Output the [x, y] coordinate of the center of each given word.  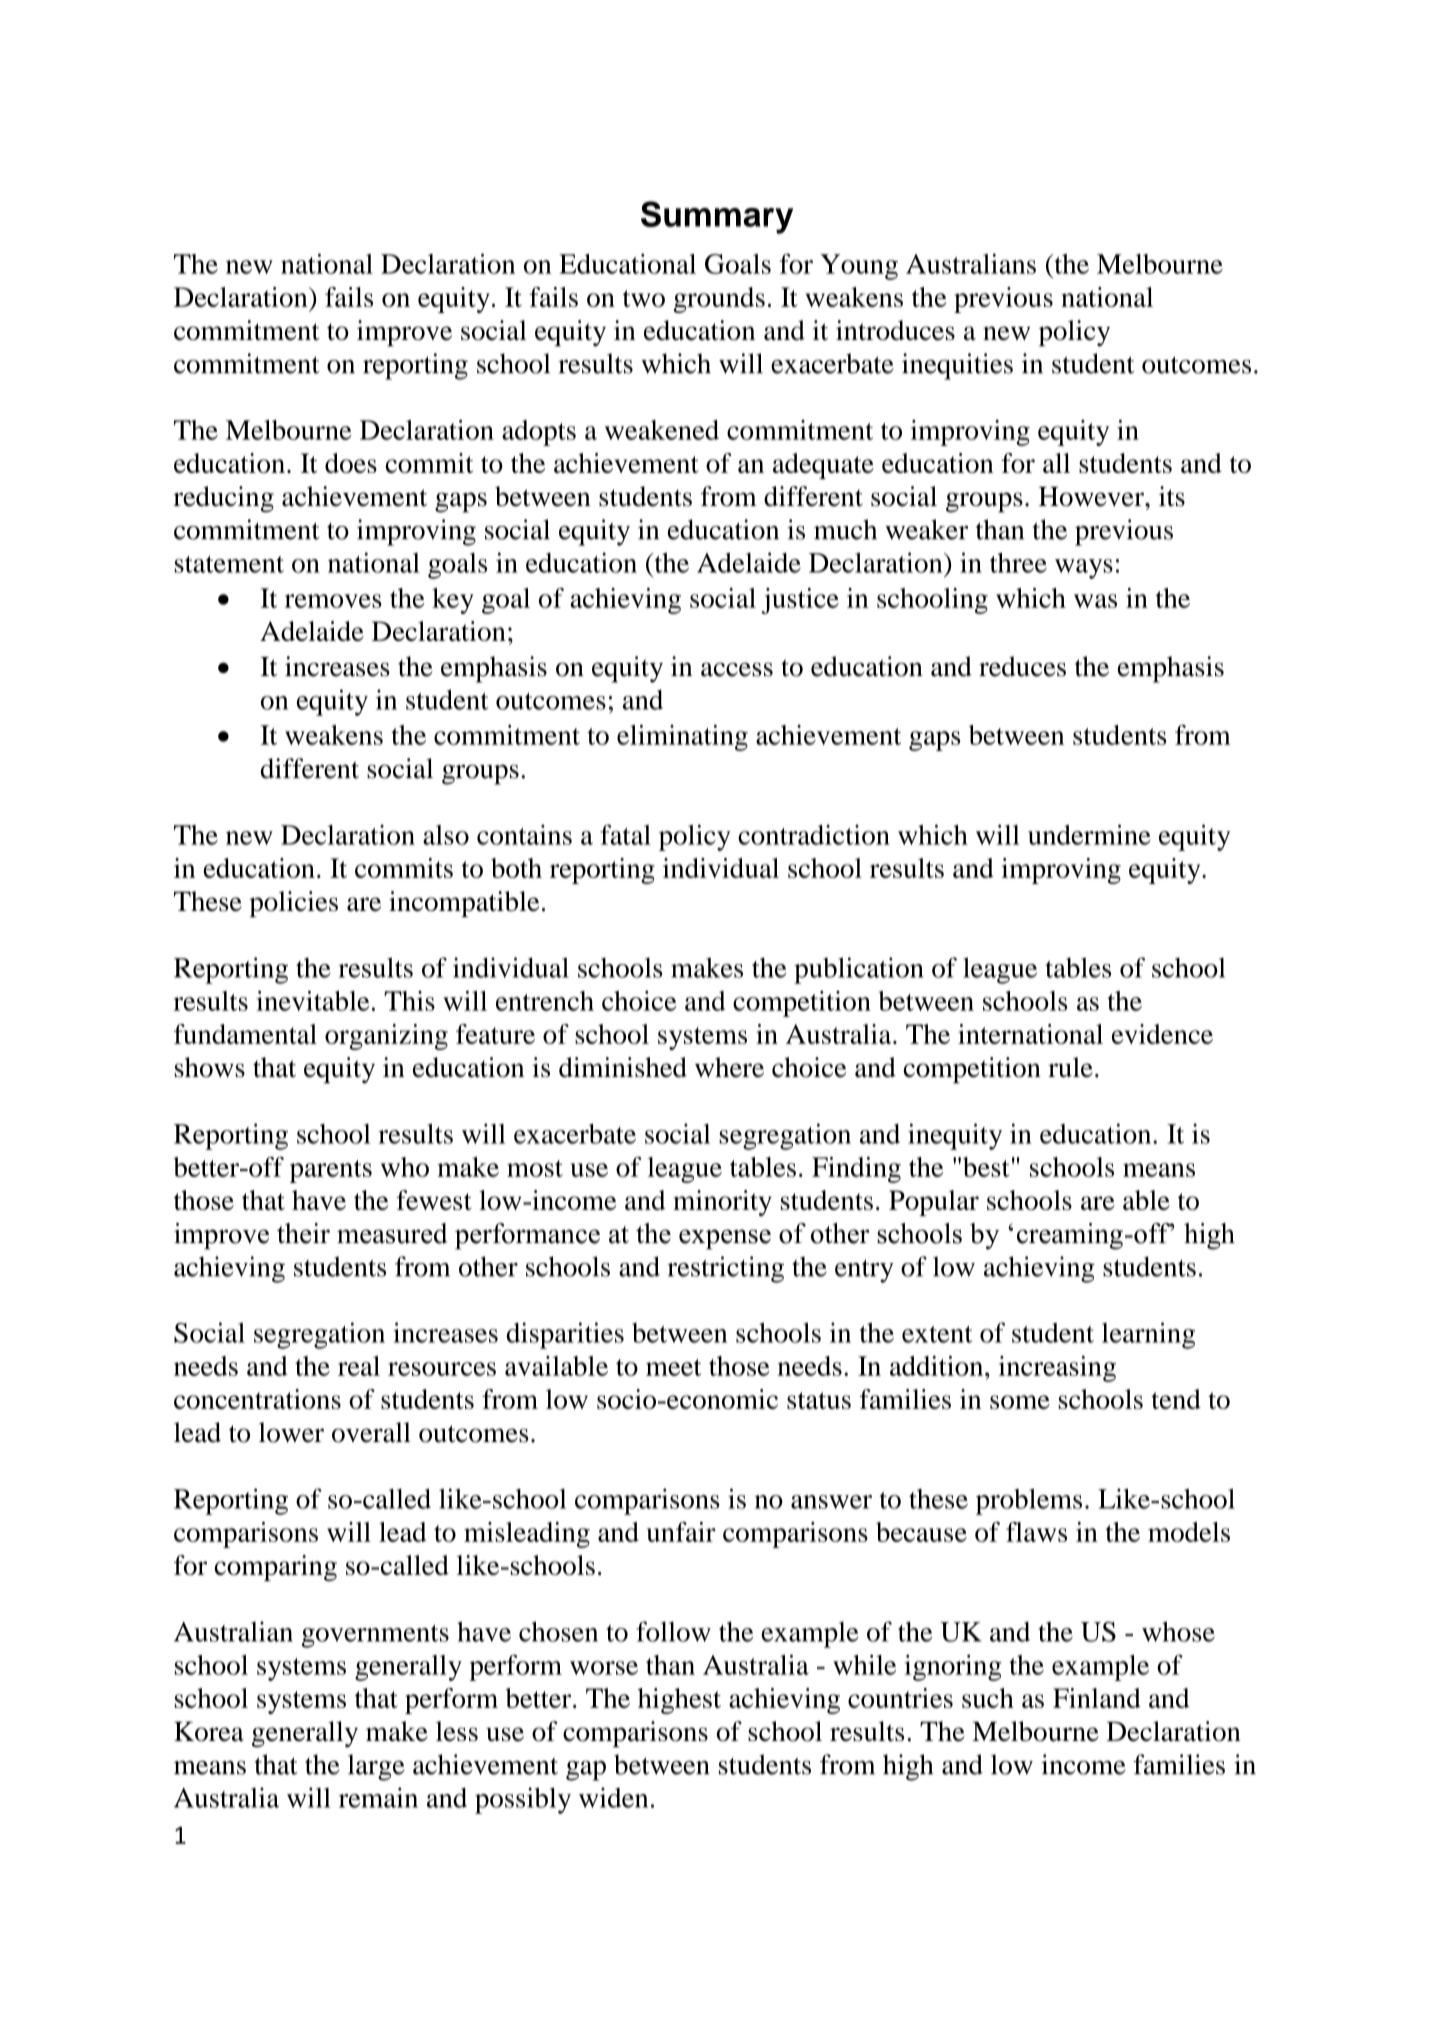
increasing [1057, 1369]
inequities [957, 366]
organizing [386, 1037]
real [359, 1366]
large [376, 1767]
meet [674, 1367]
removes [333, 601]
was [1095, 601]
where [729, 1067]
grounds [719, 300]
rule [1070, 1067]
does [351, 463]
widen [613, 1797]
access [737, 669]
